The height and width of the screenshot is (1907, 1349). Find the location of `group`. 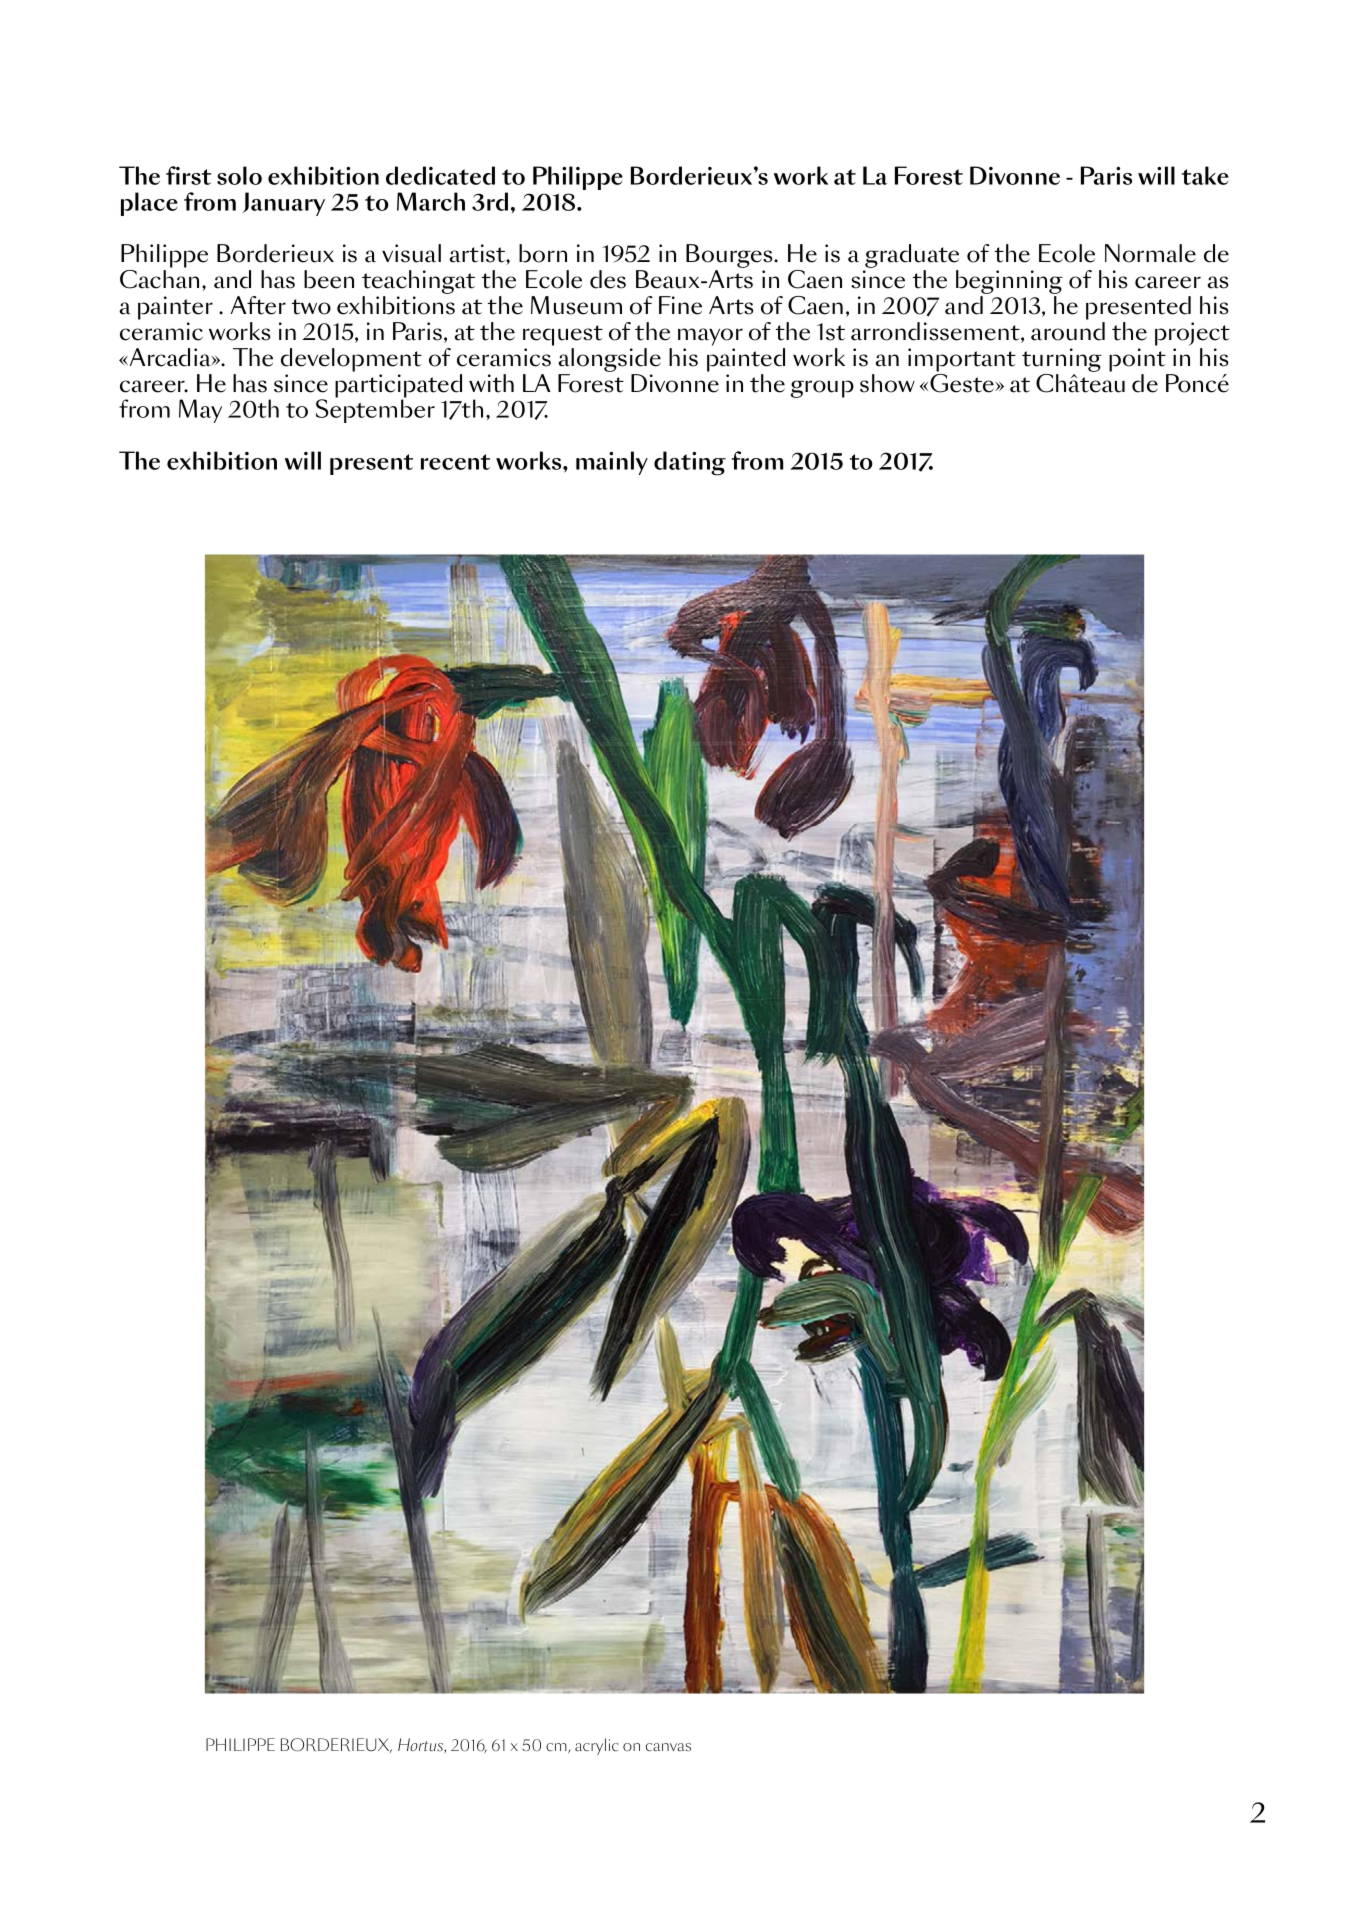

group is located at coordinates (822, 389).
